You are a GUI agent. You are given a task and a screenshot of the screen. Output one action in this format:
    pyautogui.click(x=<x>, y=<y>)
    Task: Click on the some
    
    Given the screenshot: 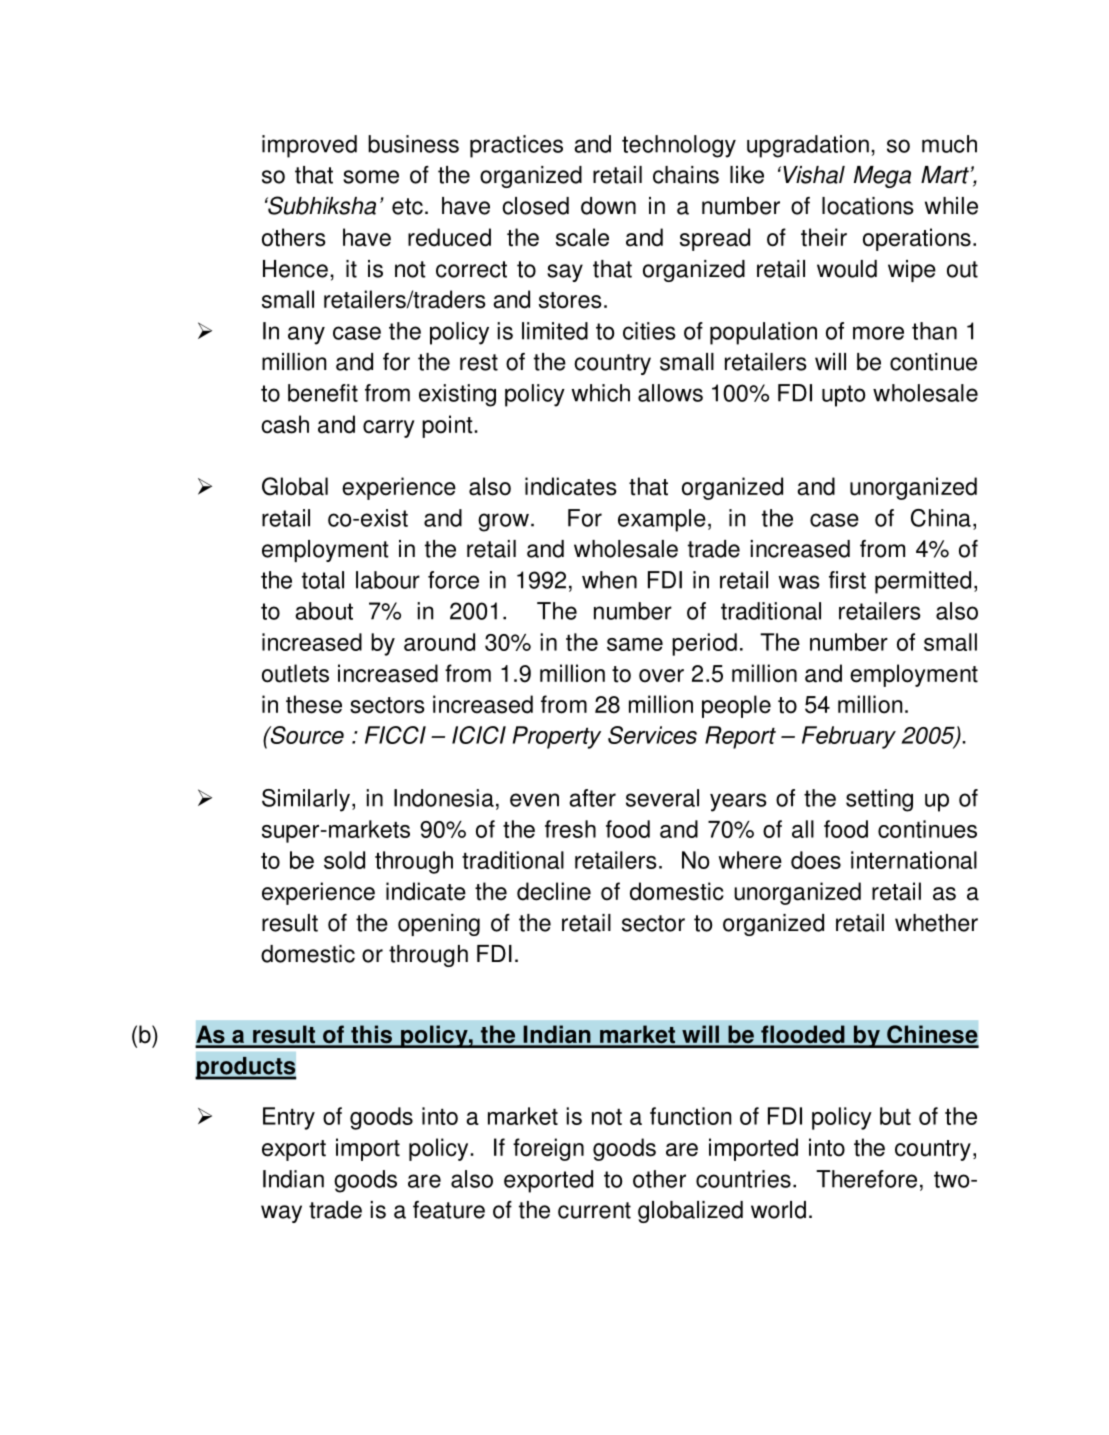 What is the action you would take?
    pyautogui.click(x=371, y=177)
